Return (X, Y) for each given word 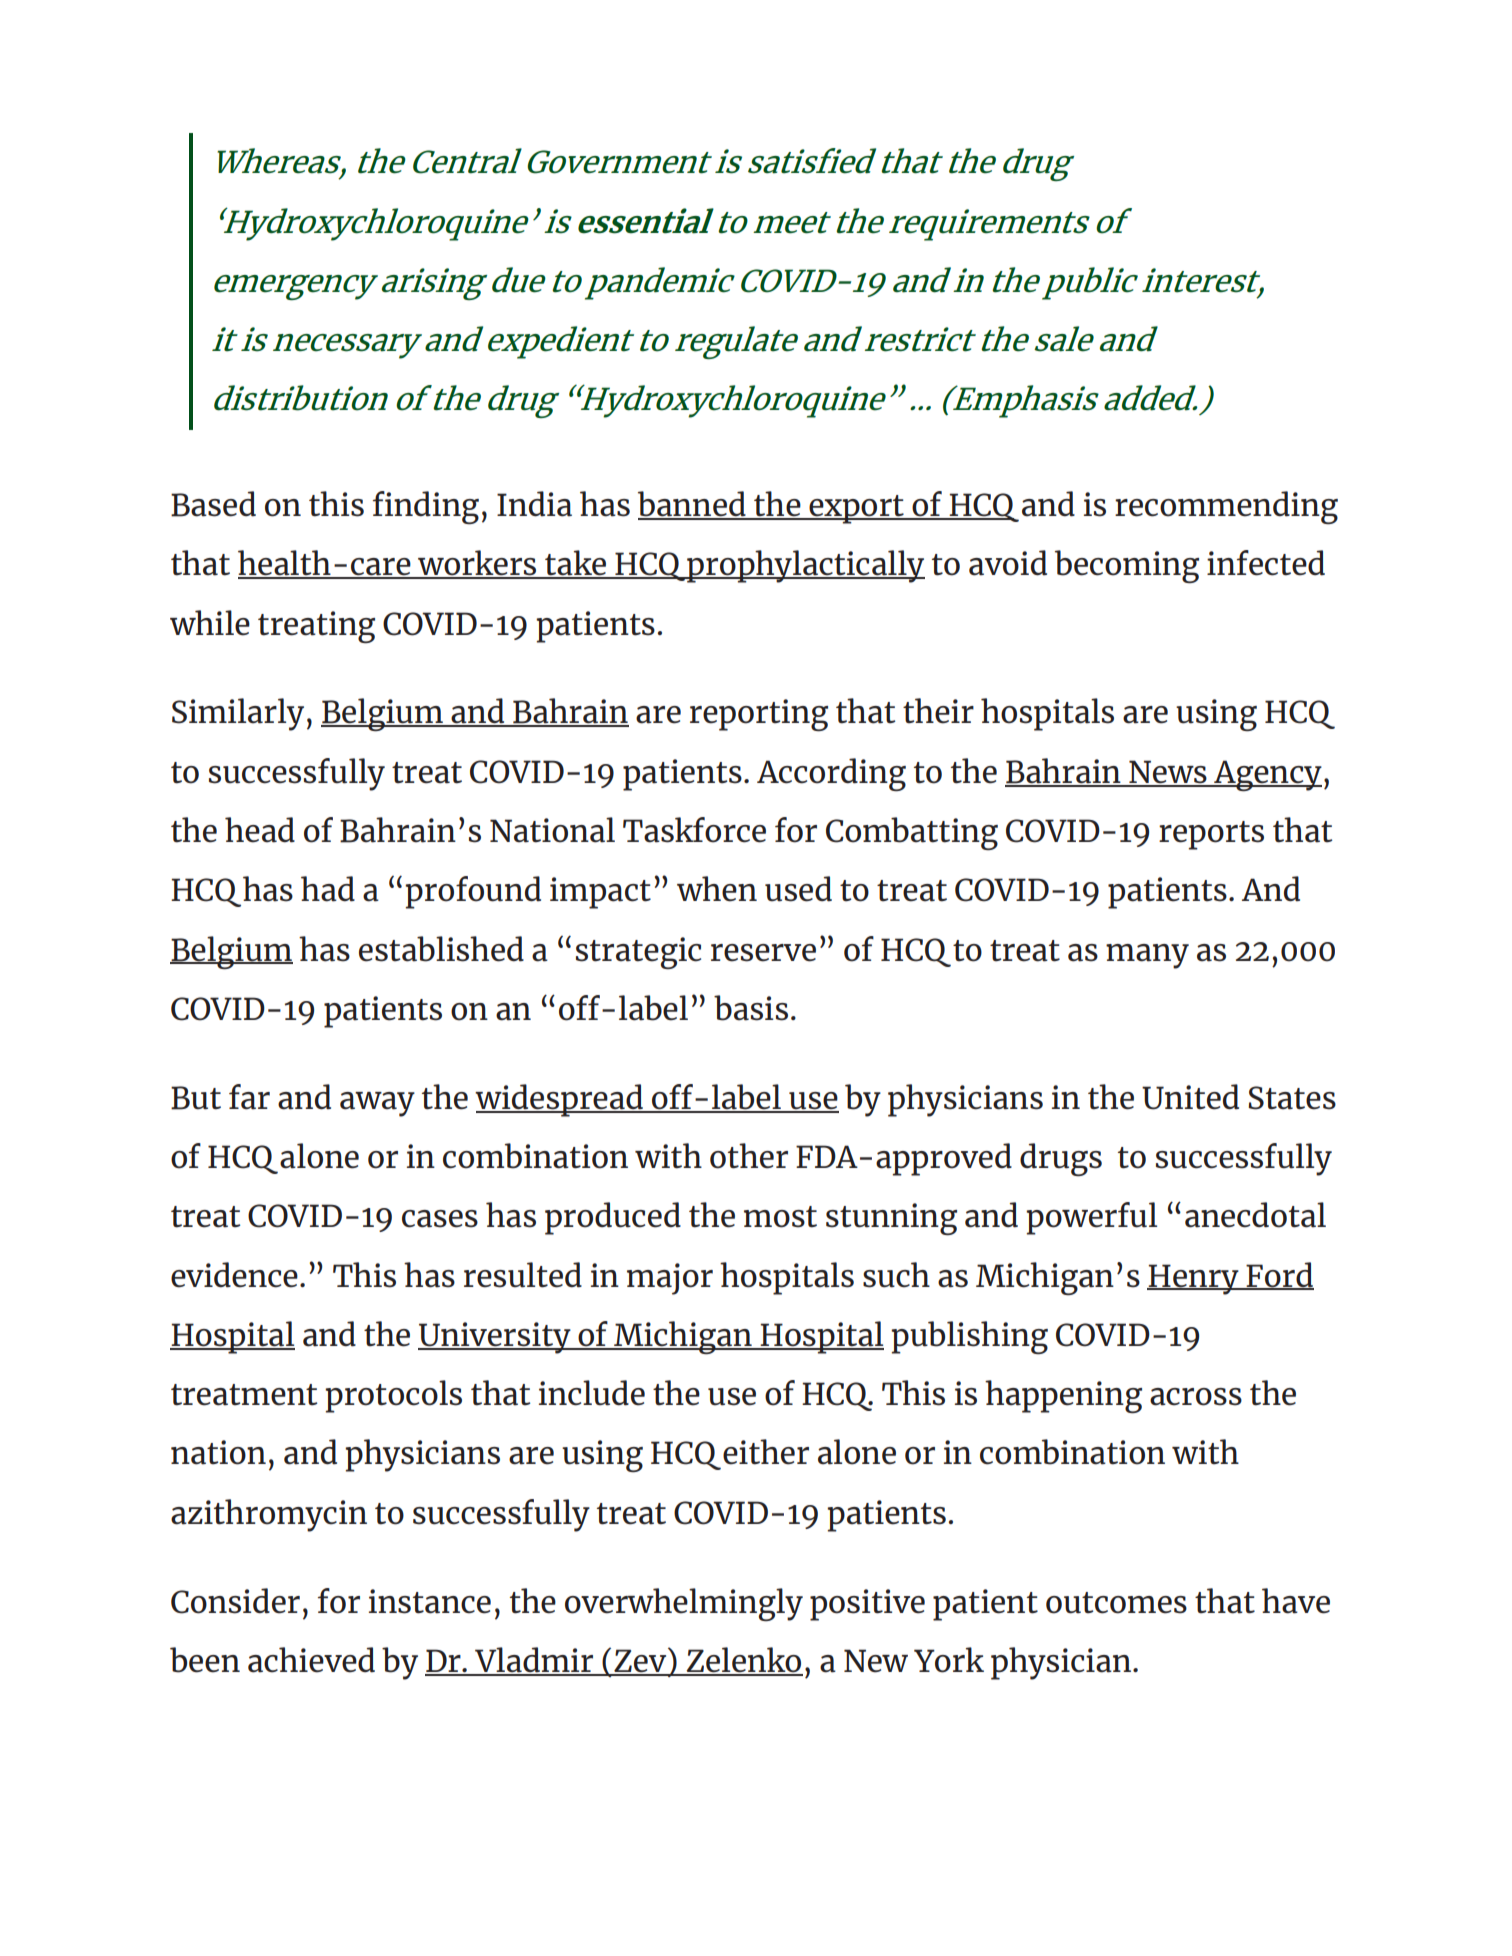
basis (751, 1008)
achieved (311, 1660)
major (670, 1279)
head (260, 830)
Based (213, 504)
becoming (1127, 566)
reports (1211, 835)
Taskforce (694, 830)
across (1196, 1397)
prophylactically (805, 566)
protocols (393, 1396)
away (377, 1104)
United (1190, 1097)
